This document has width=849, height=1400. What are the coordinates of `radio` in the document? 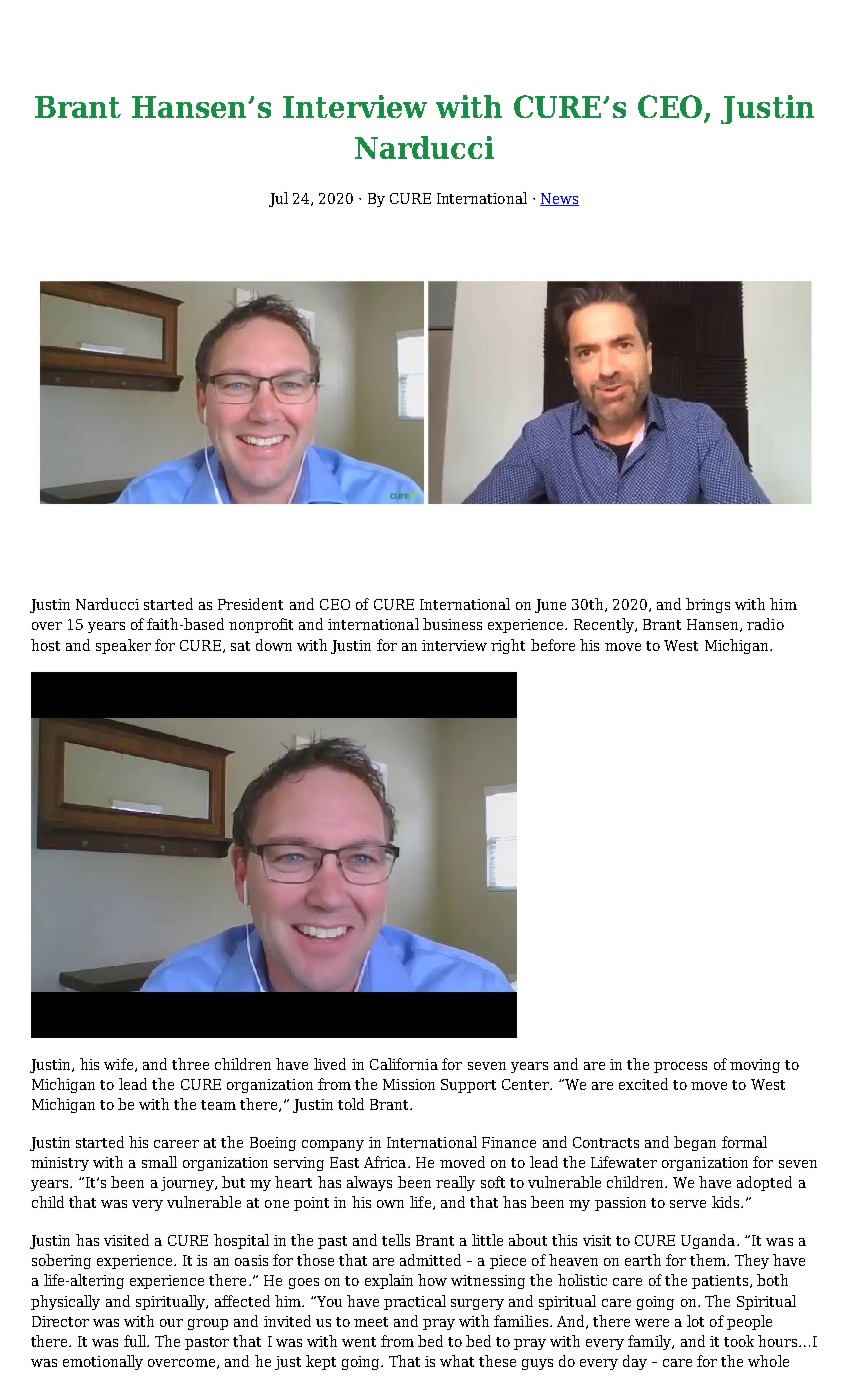 It's located at (765, 624).
